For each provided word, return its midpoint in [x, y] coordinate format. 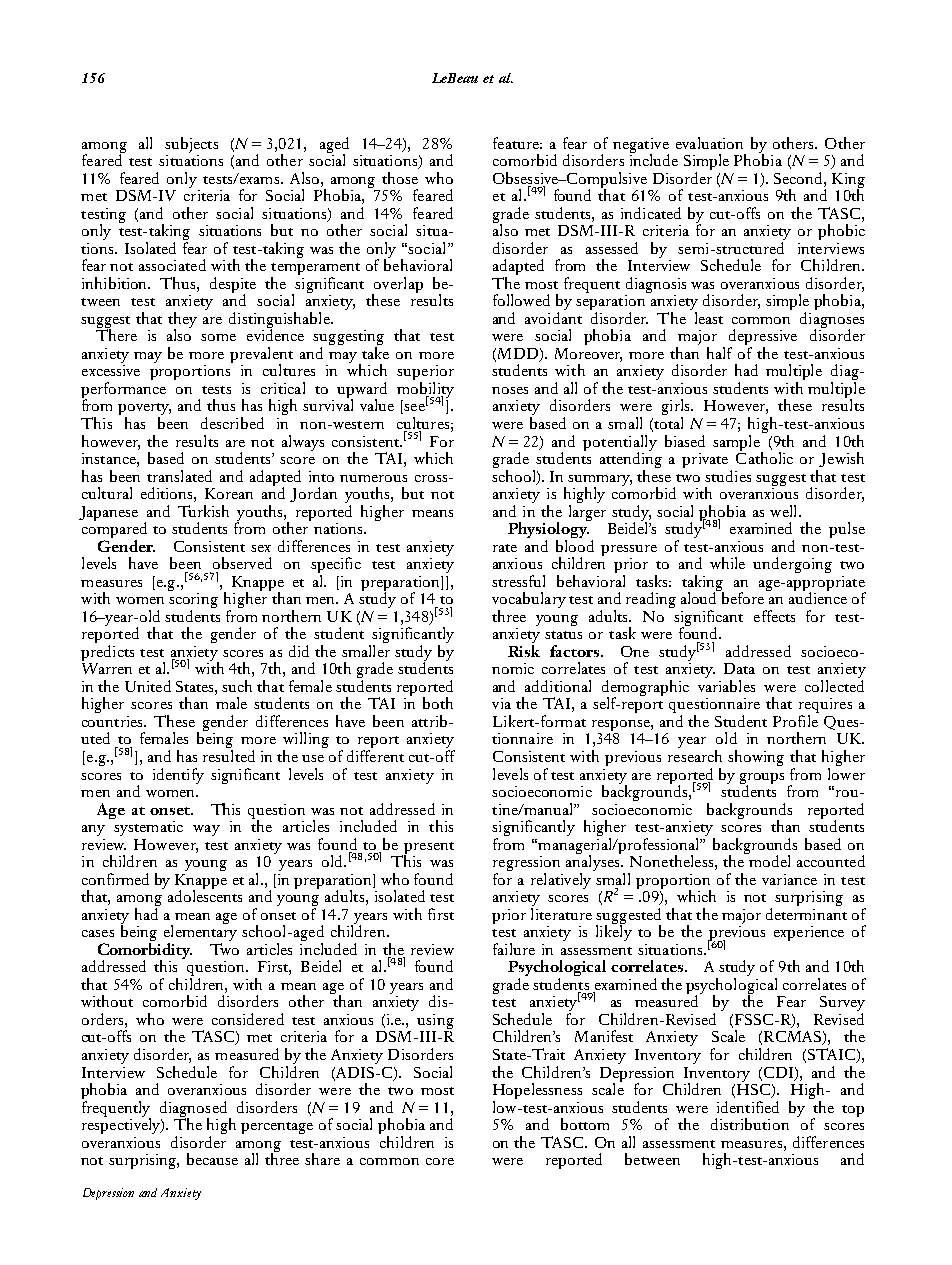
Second [799, 178]
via [501, 703]
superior [425, 374]
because [212, 1159]
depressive [763, 338]
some [218, 337]
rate [505, 548]
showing [756, 758]
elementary [200, 933]
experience [809, 933]
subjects [191, 145]
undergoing [792, 565]
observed [242, 563]
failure [514, 949]
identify [178, 776]
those [400, 178]
